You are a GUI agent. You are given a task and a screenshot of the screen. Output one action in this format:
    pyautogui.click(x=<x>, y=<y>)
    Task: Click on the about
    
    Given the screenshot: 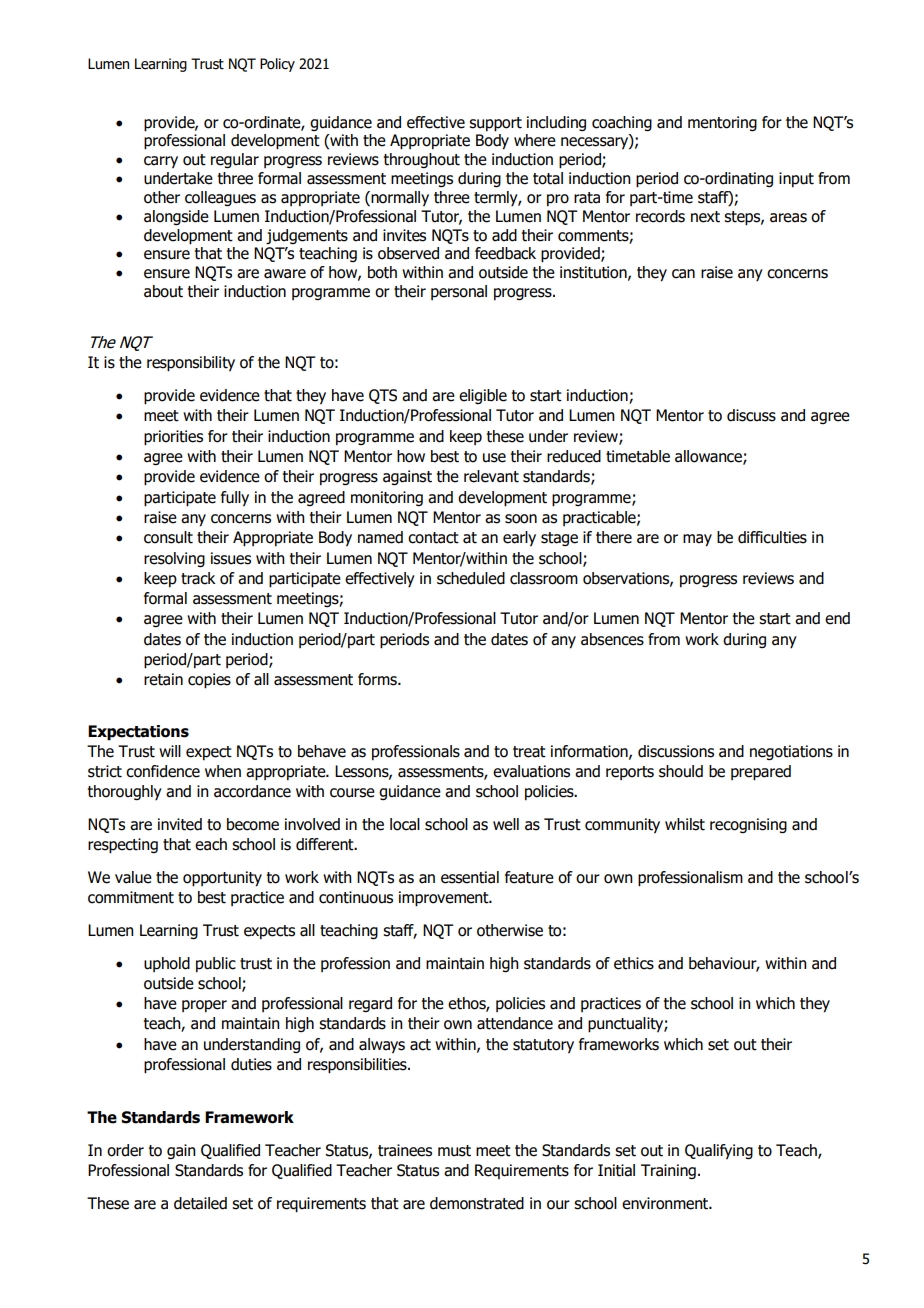 What is the action you would take?
    pyautogui.click(x=163, y=291)
